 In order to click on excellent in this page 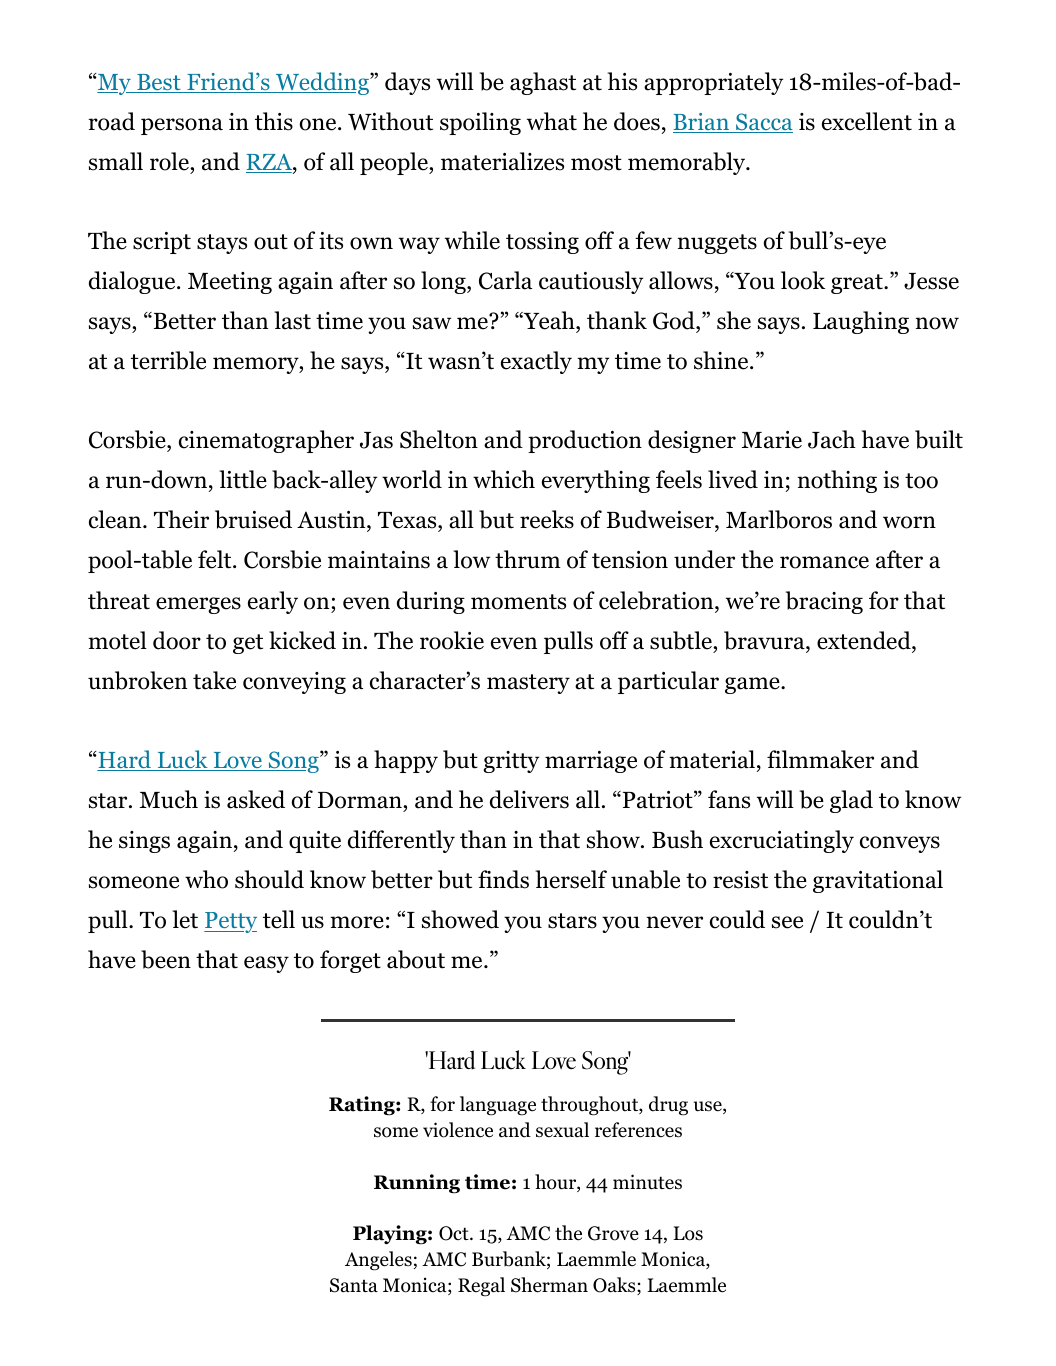, I will do `click(867, 121)`.
